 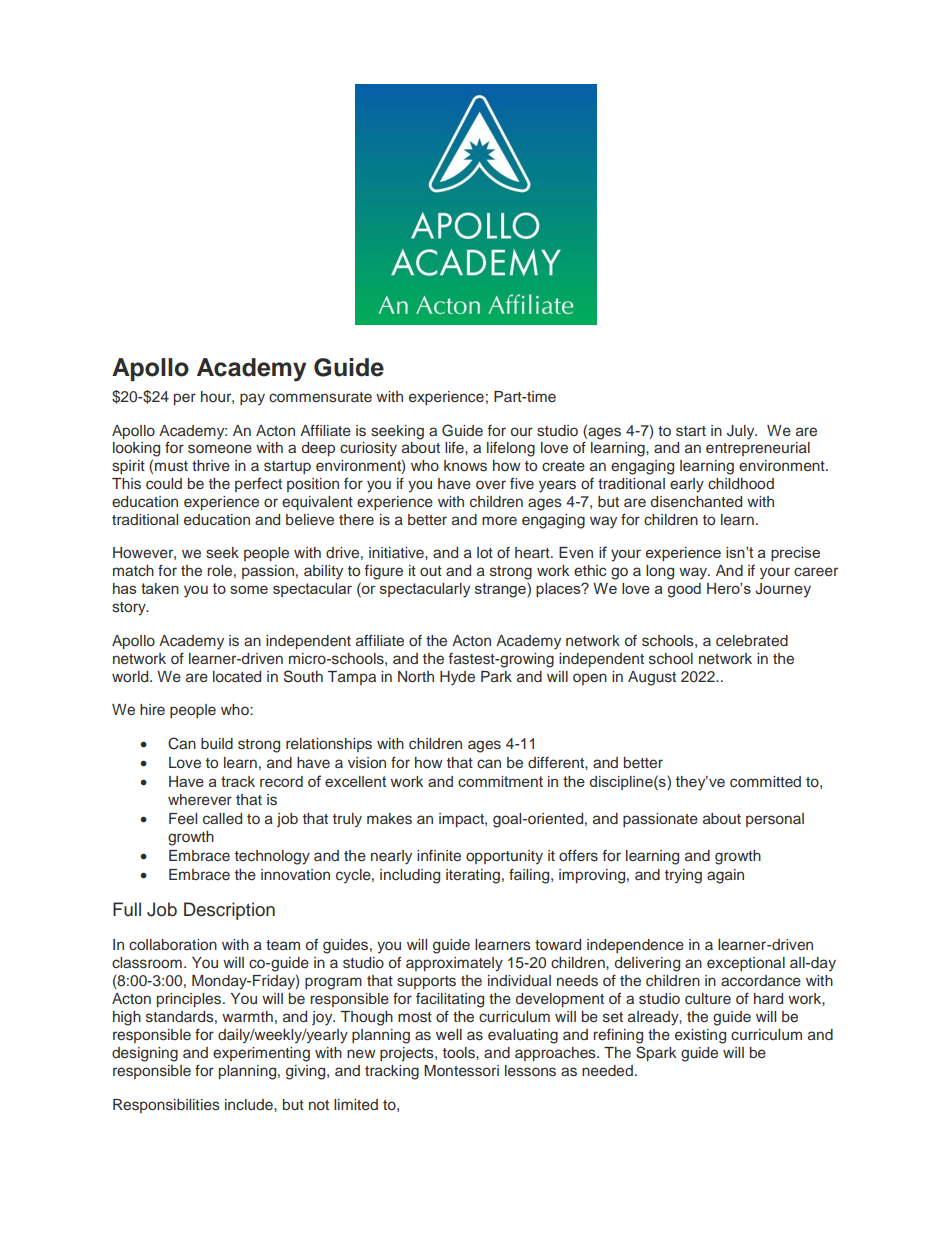 What do you see at coordinates (465, 466) in the screenshot?
I see `knows` at bounding box center [465, 466].
